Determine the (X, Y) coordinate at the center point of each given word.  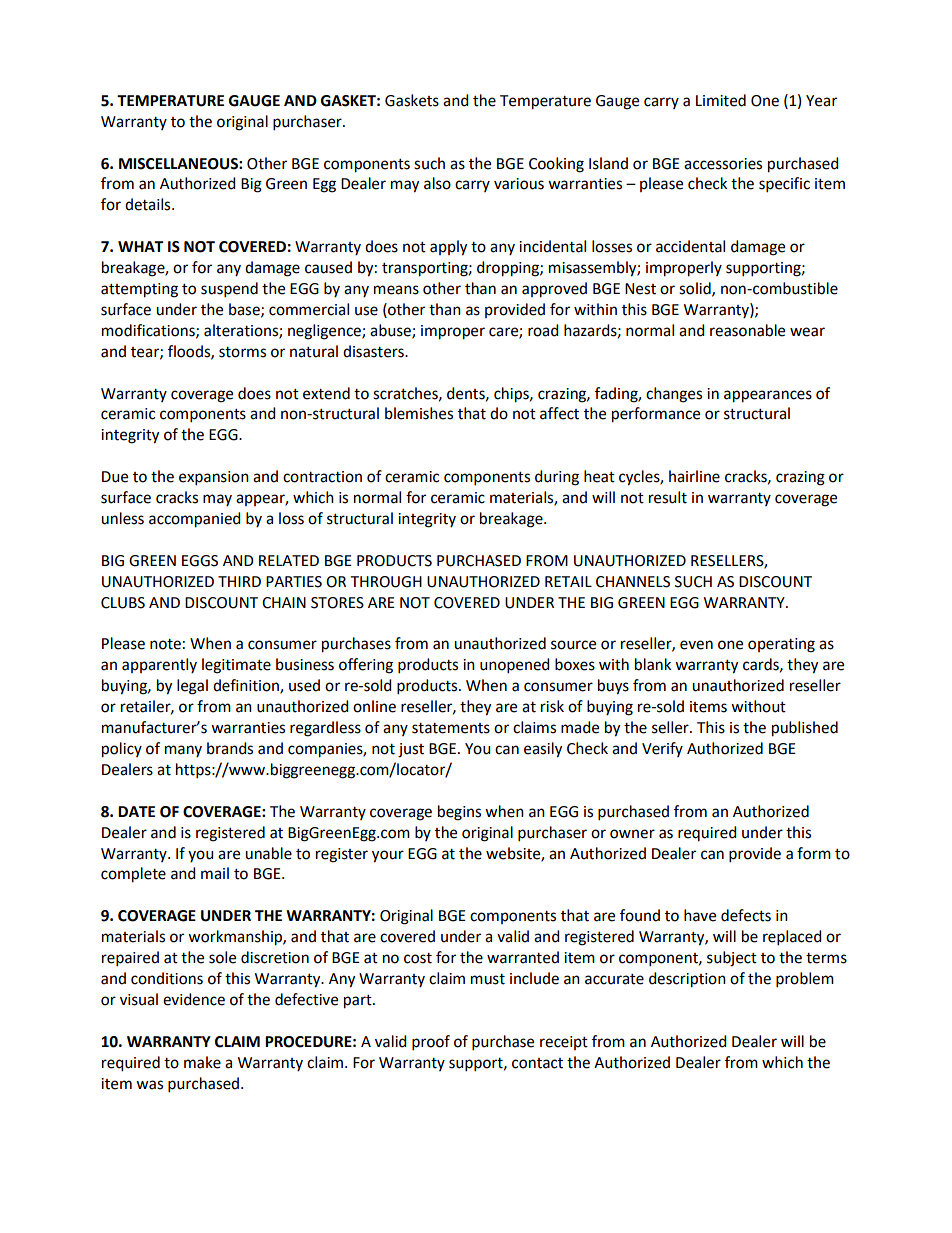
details (149, 204)
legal (192, 687)
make (202, 1062)
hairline (694, 476)
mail (215, 873)
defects (746, 915)
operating (781, 645)
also (437, 183)
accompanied (195, 520)
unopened (515, 666)
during (557, 478)
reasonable (747, 330)
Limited (721, 100)
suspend (229, 290)
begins (459, 813)
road (543, 330)
